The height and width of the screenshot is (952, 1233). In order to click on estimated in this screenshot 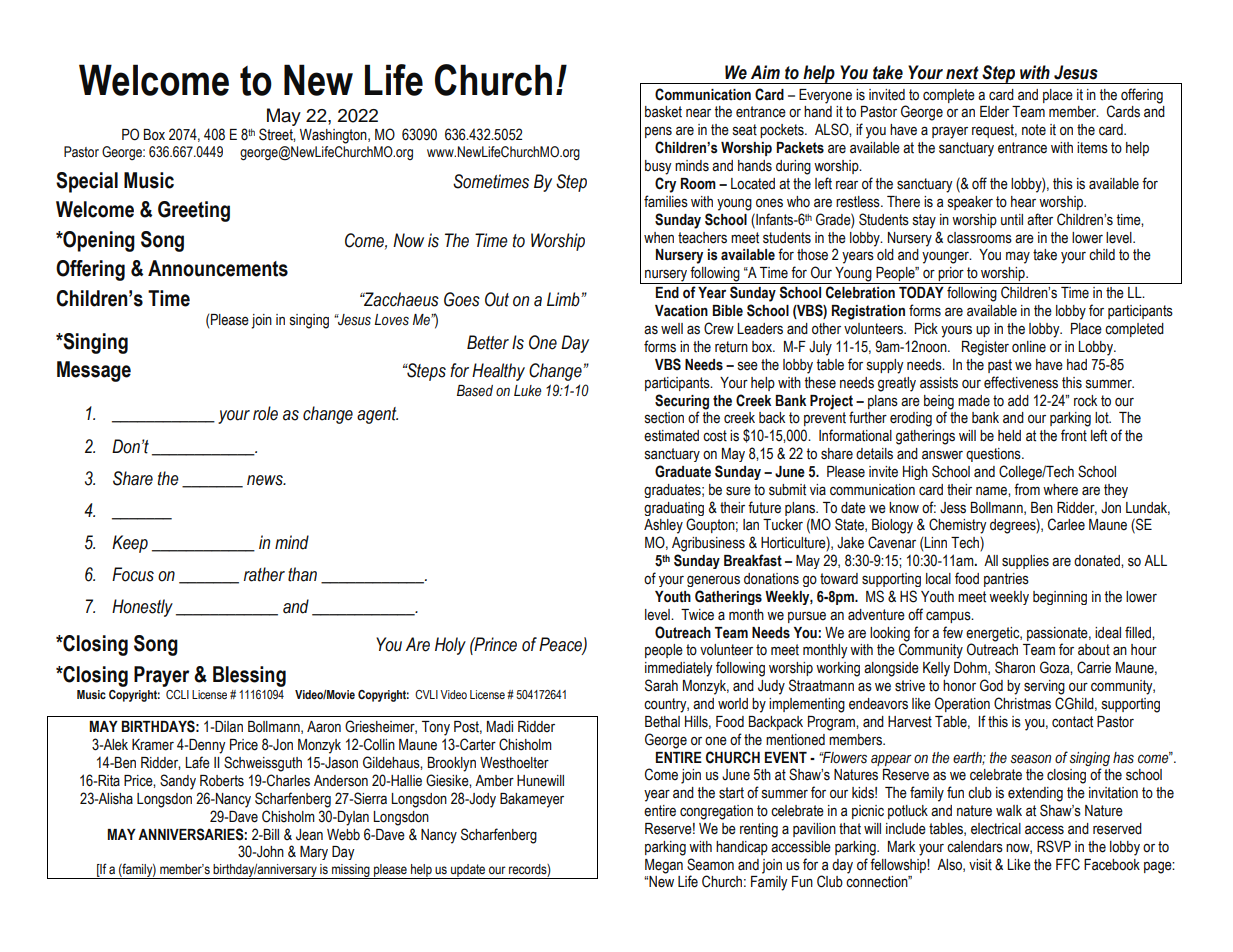, I will do `click(671, 436)`.
